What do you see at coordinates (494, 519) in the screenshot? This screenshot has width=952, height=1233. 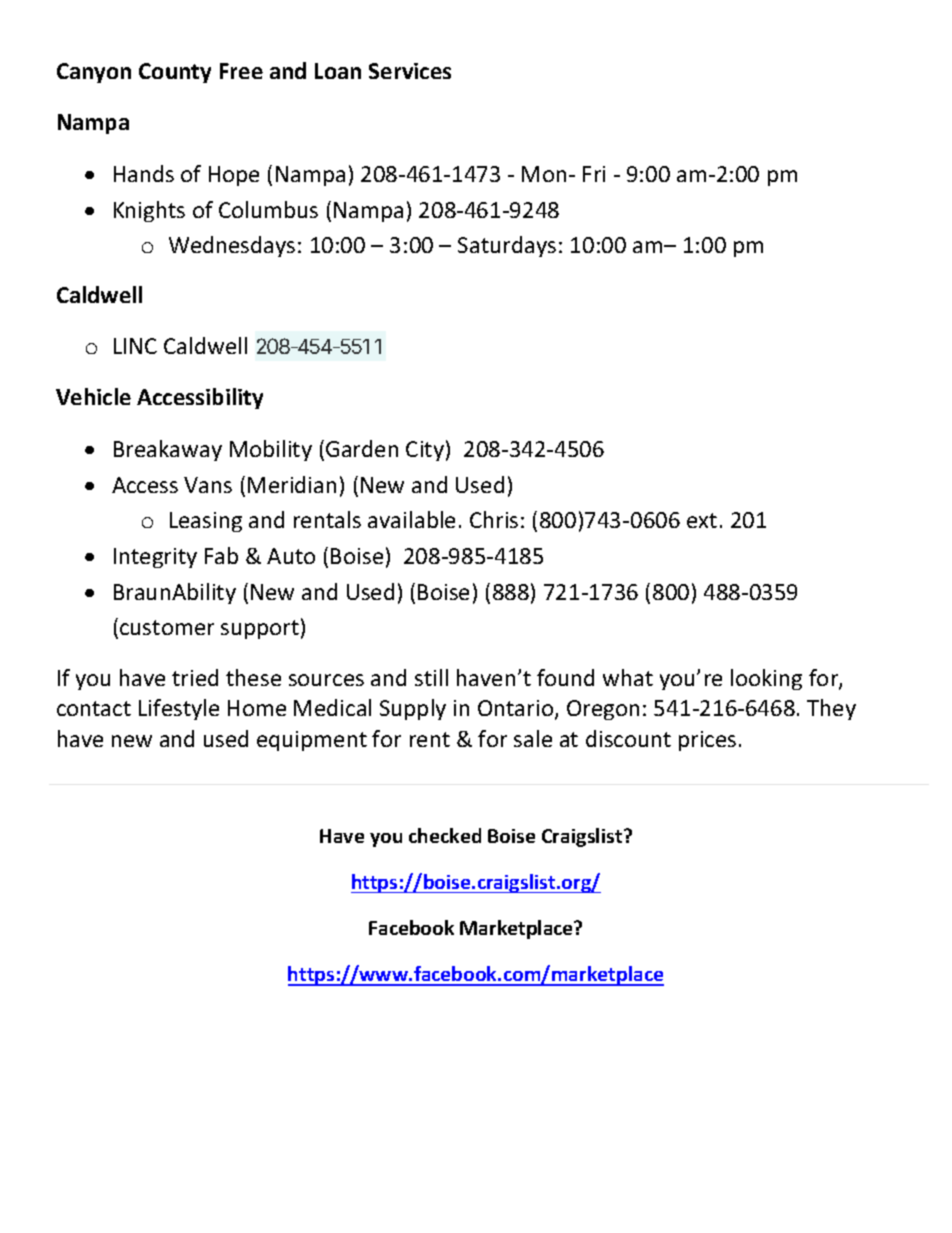 I see `Chris` at bounding box center [494, 519].
